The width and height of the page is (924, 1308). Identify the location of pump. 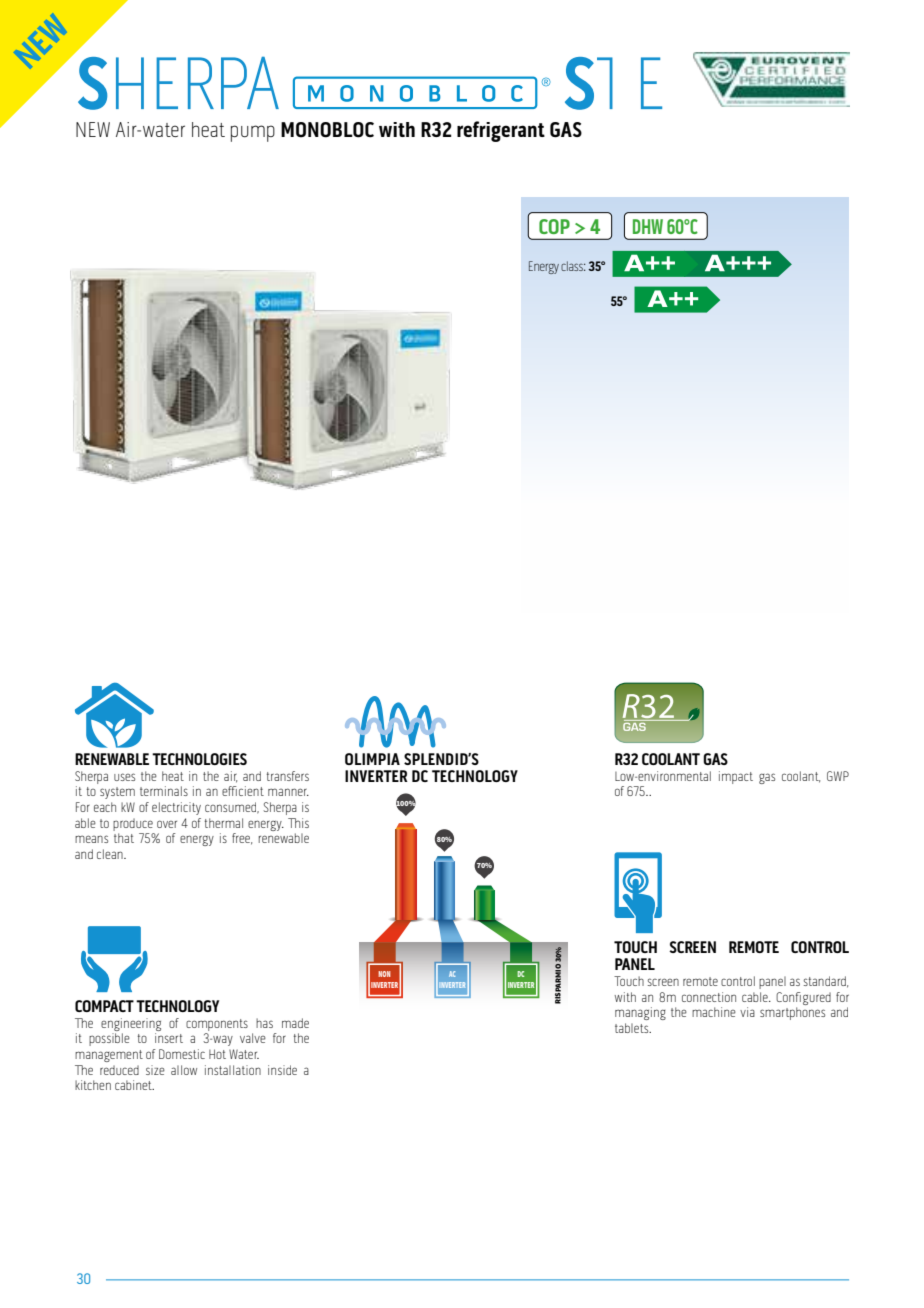
(253, 133).
